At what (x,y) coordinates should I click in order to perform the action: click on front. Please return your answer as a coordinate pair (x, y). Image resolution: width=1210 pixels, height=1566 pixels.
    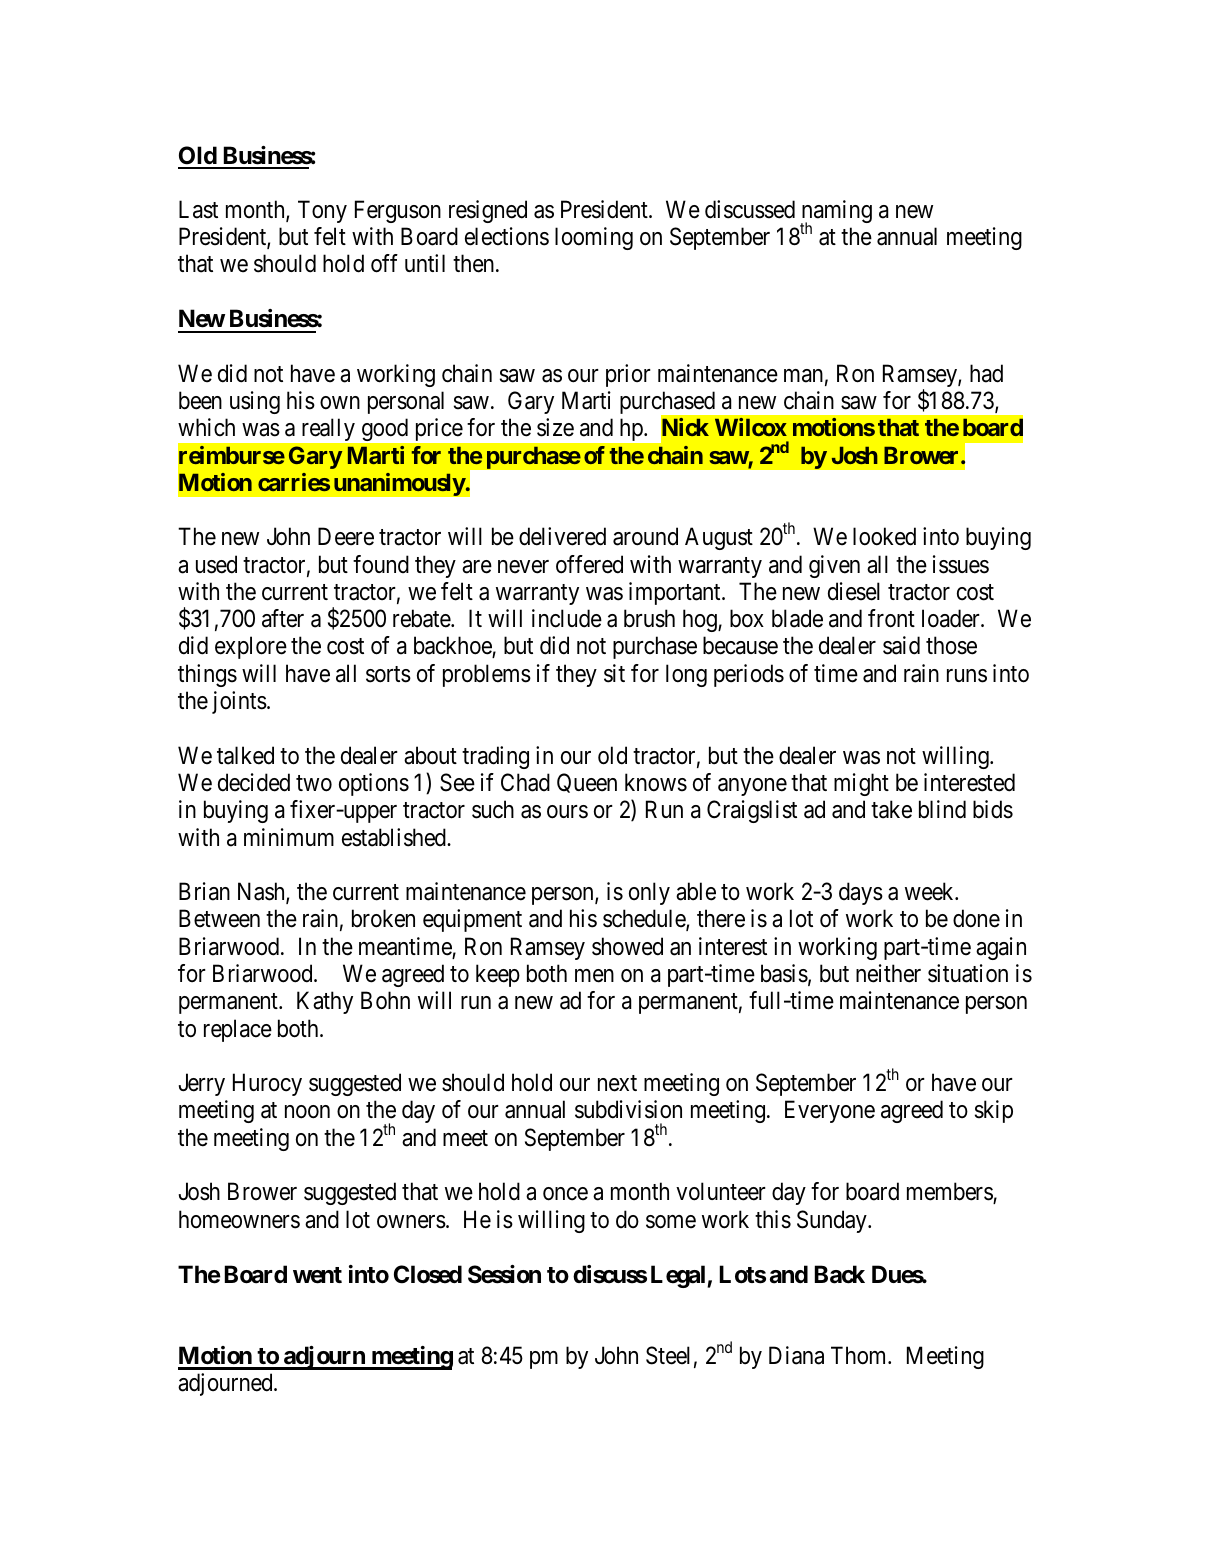
    Looking at the image, I should click on (891, 618).
